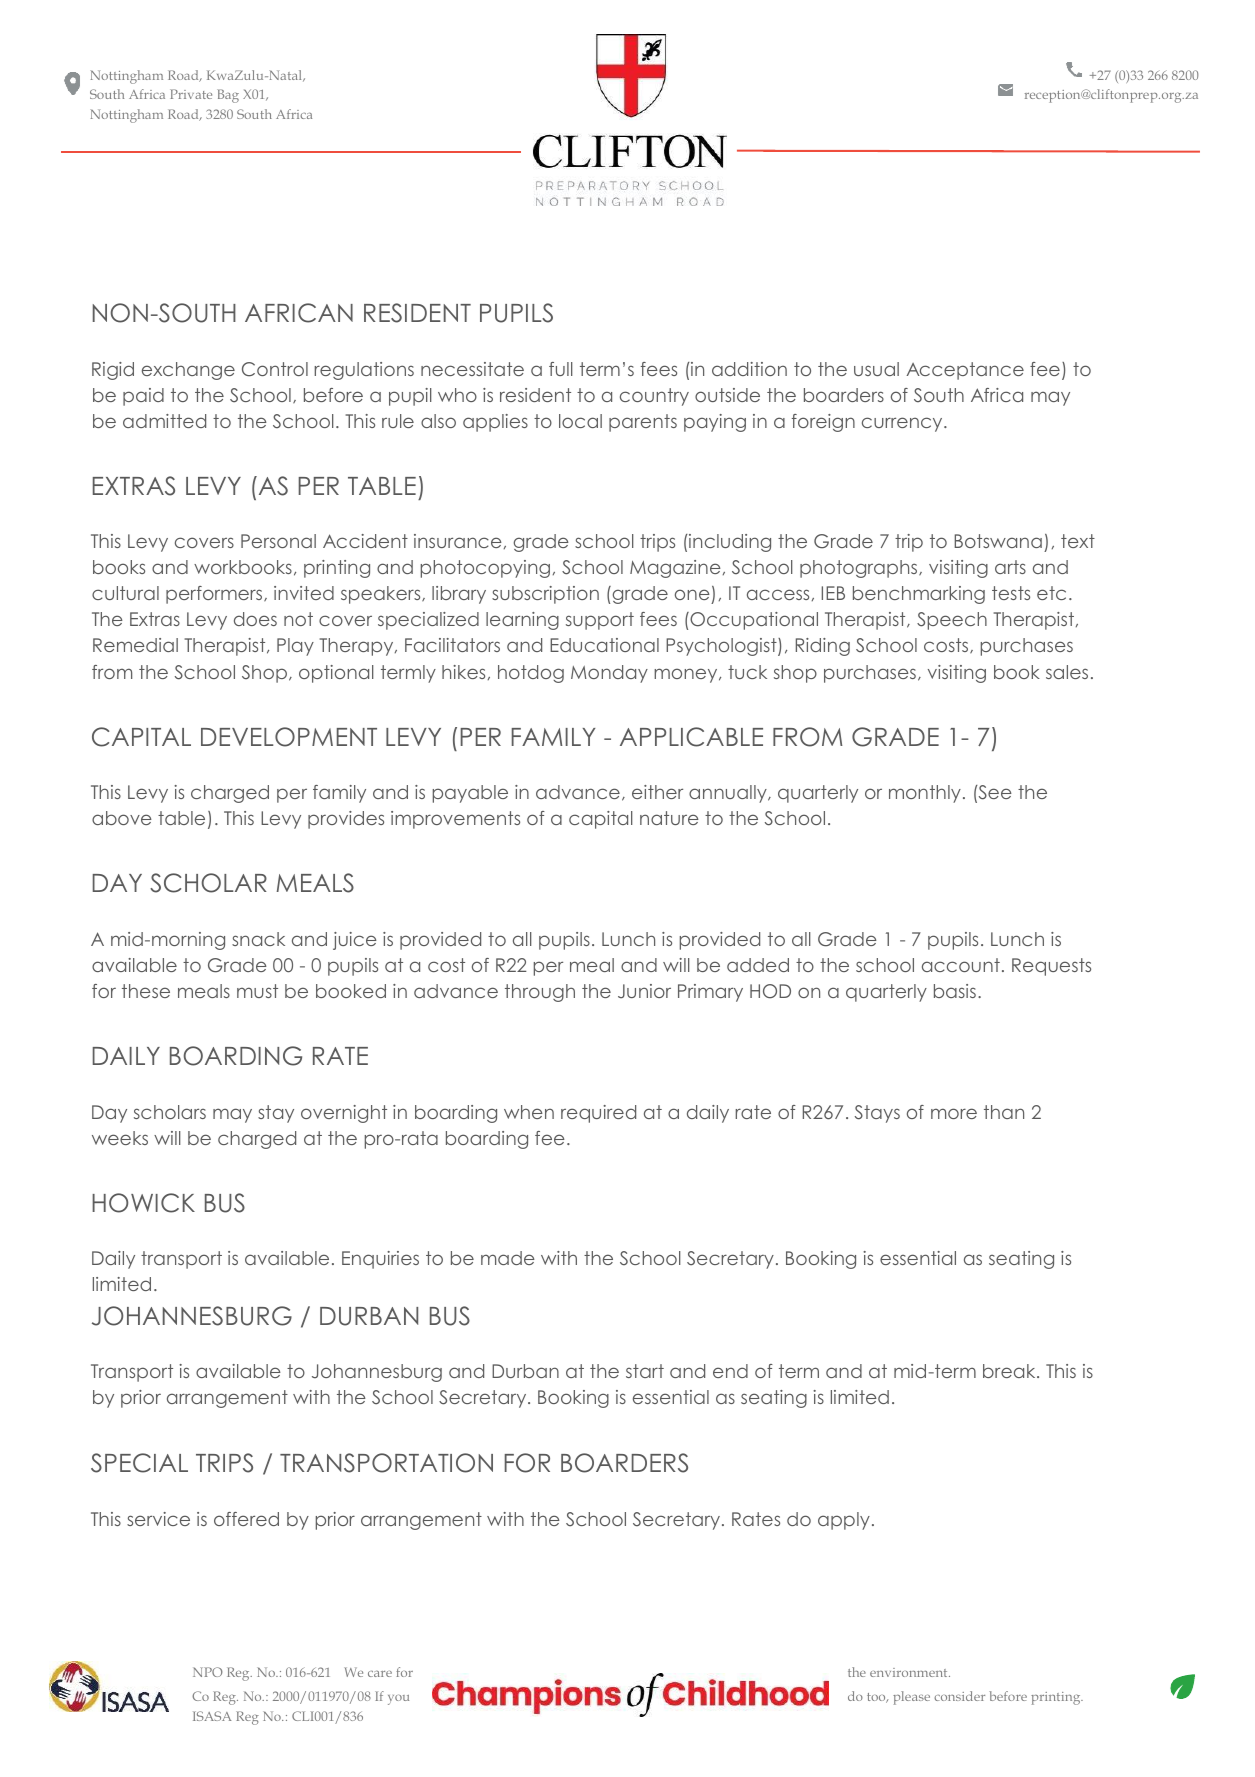  Describe the element at coordinates (255, 619) in the image. I see `does` at that location.
